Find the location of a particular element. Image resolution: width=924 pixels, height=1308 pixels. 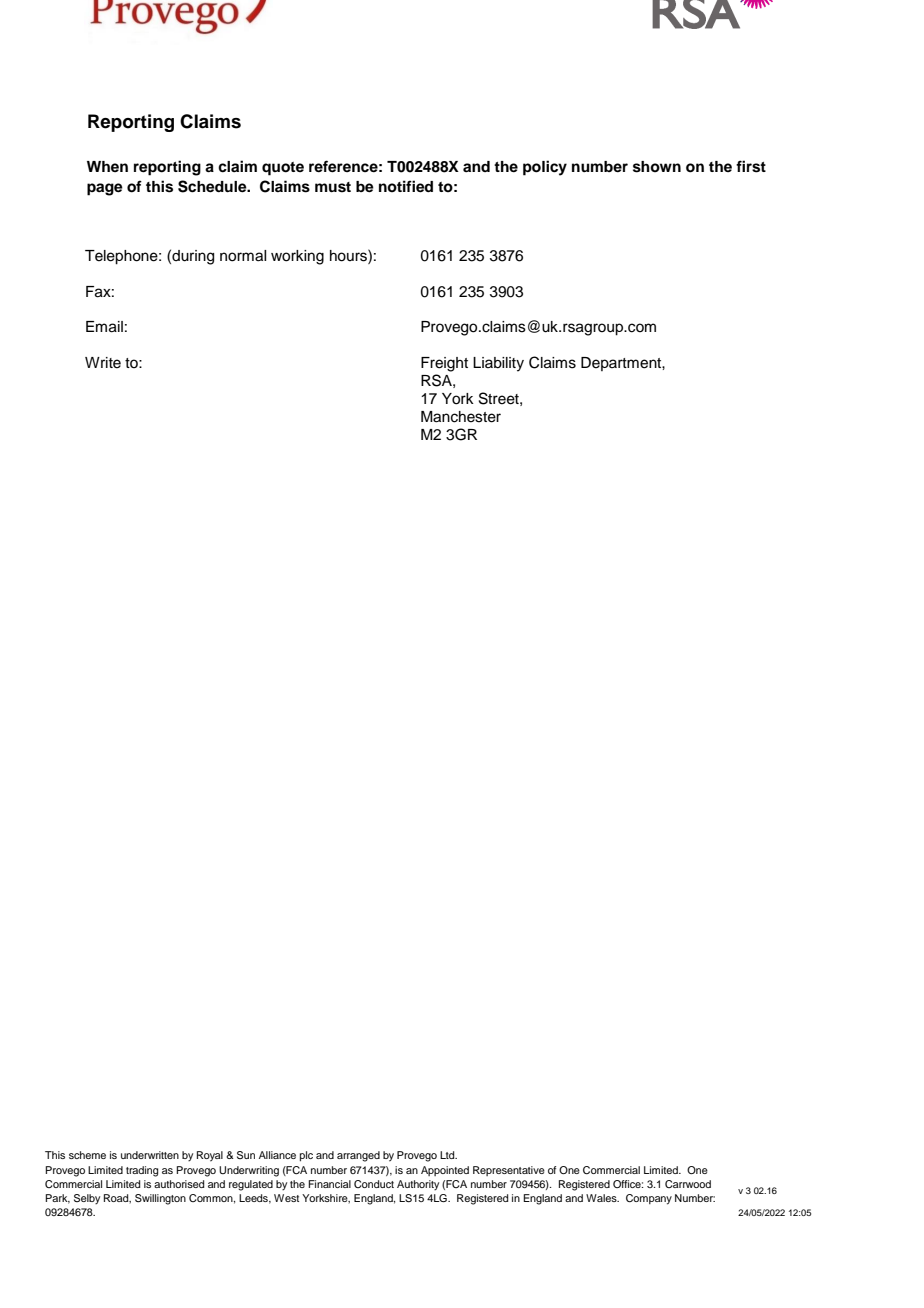

Company is located at coordinates (649, 1199).
